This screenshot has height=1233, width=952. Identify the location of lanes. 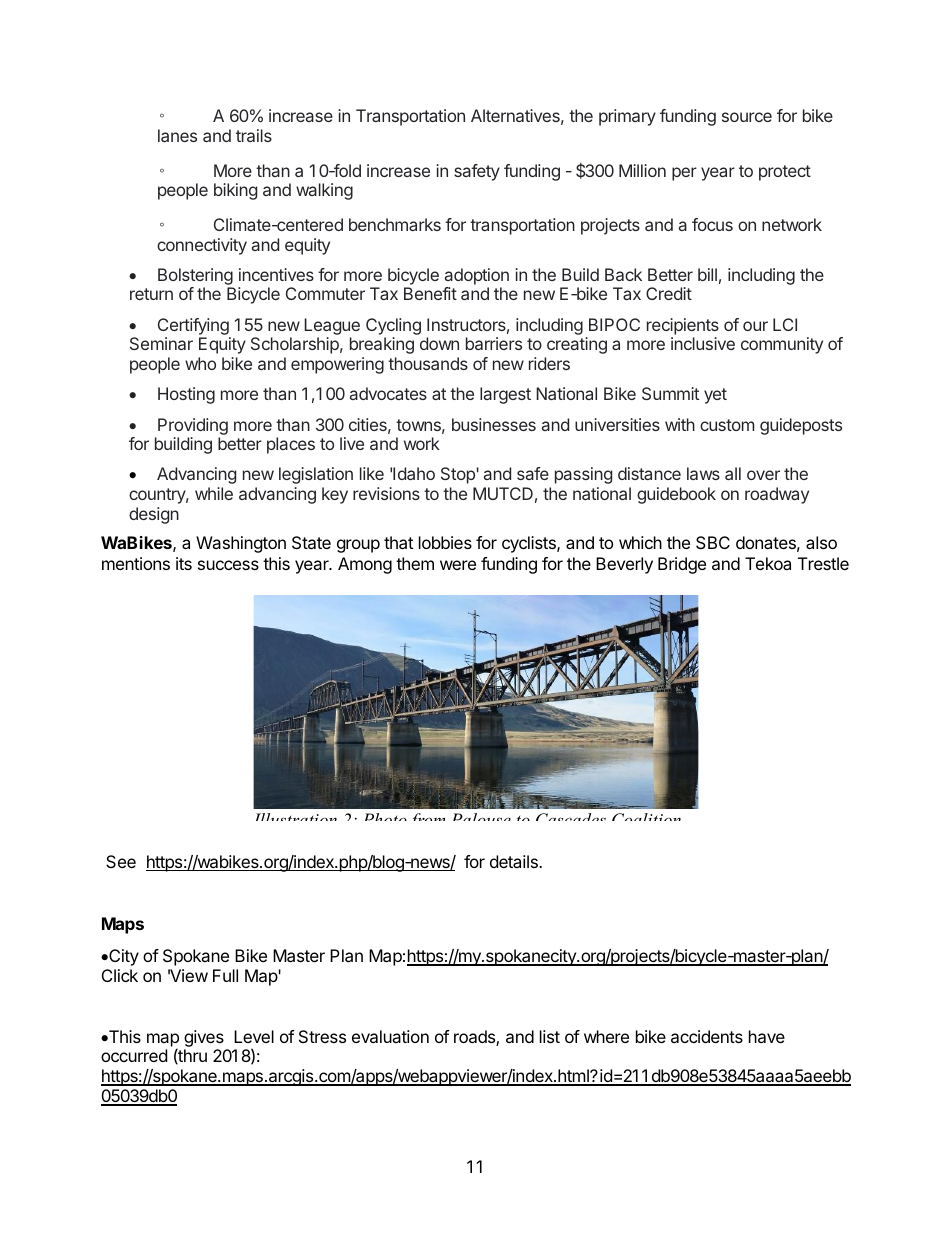
(177, 135).
